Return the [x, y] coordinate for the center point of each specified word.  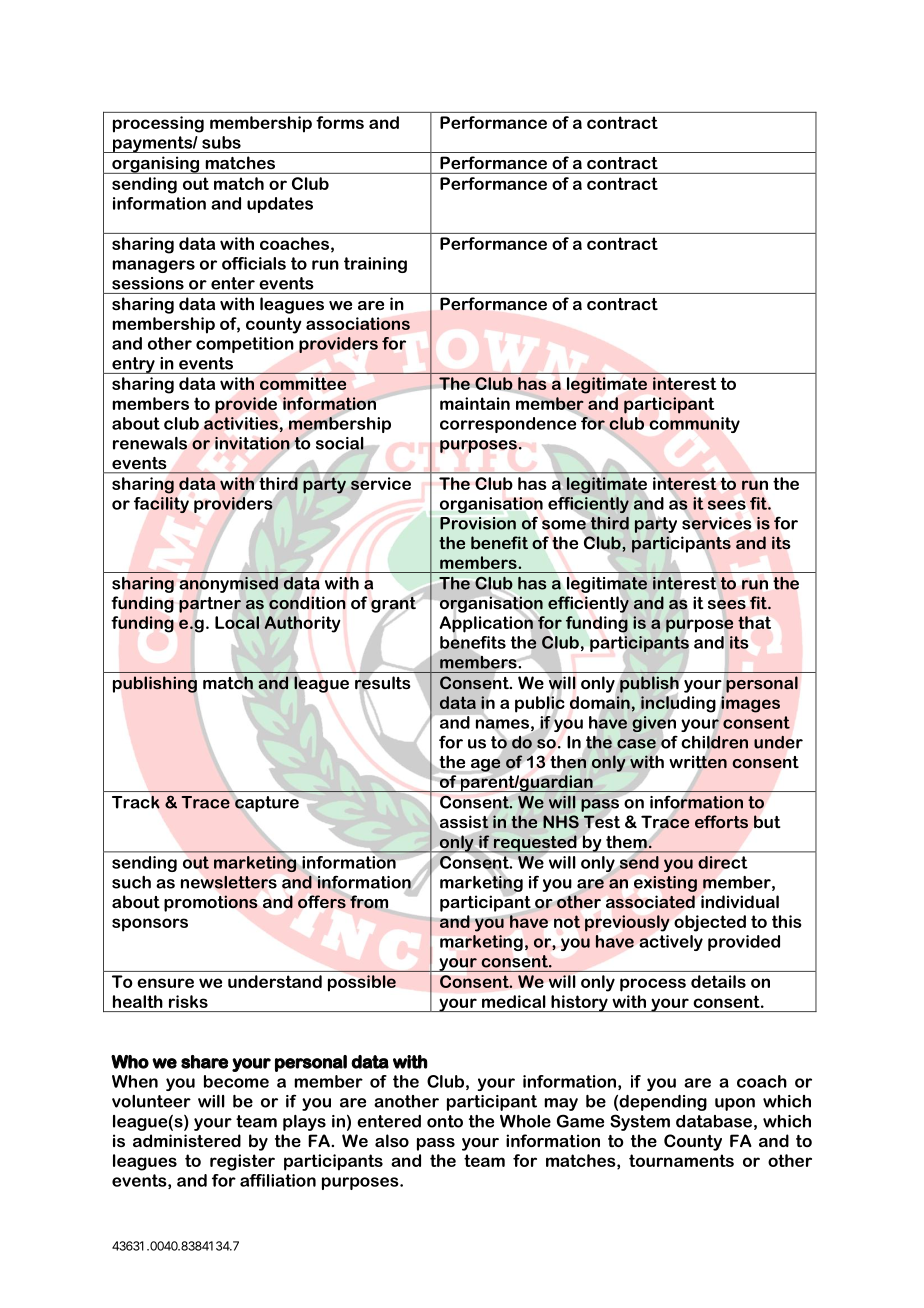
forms [340, 122]
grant [394, 604]
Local [237, 622]
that [754, 622]
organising [156, 165]
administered [187, 1140]
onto [445, 1121]
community [694, 425]
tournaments [681, 1160]
